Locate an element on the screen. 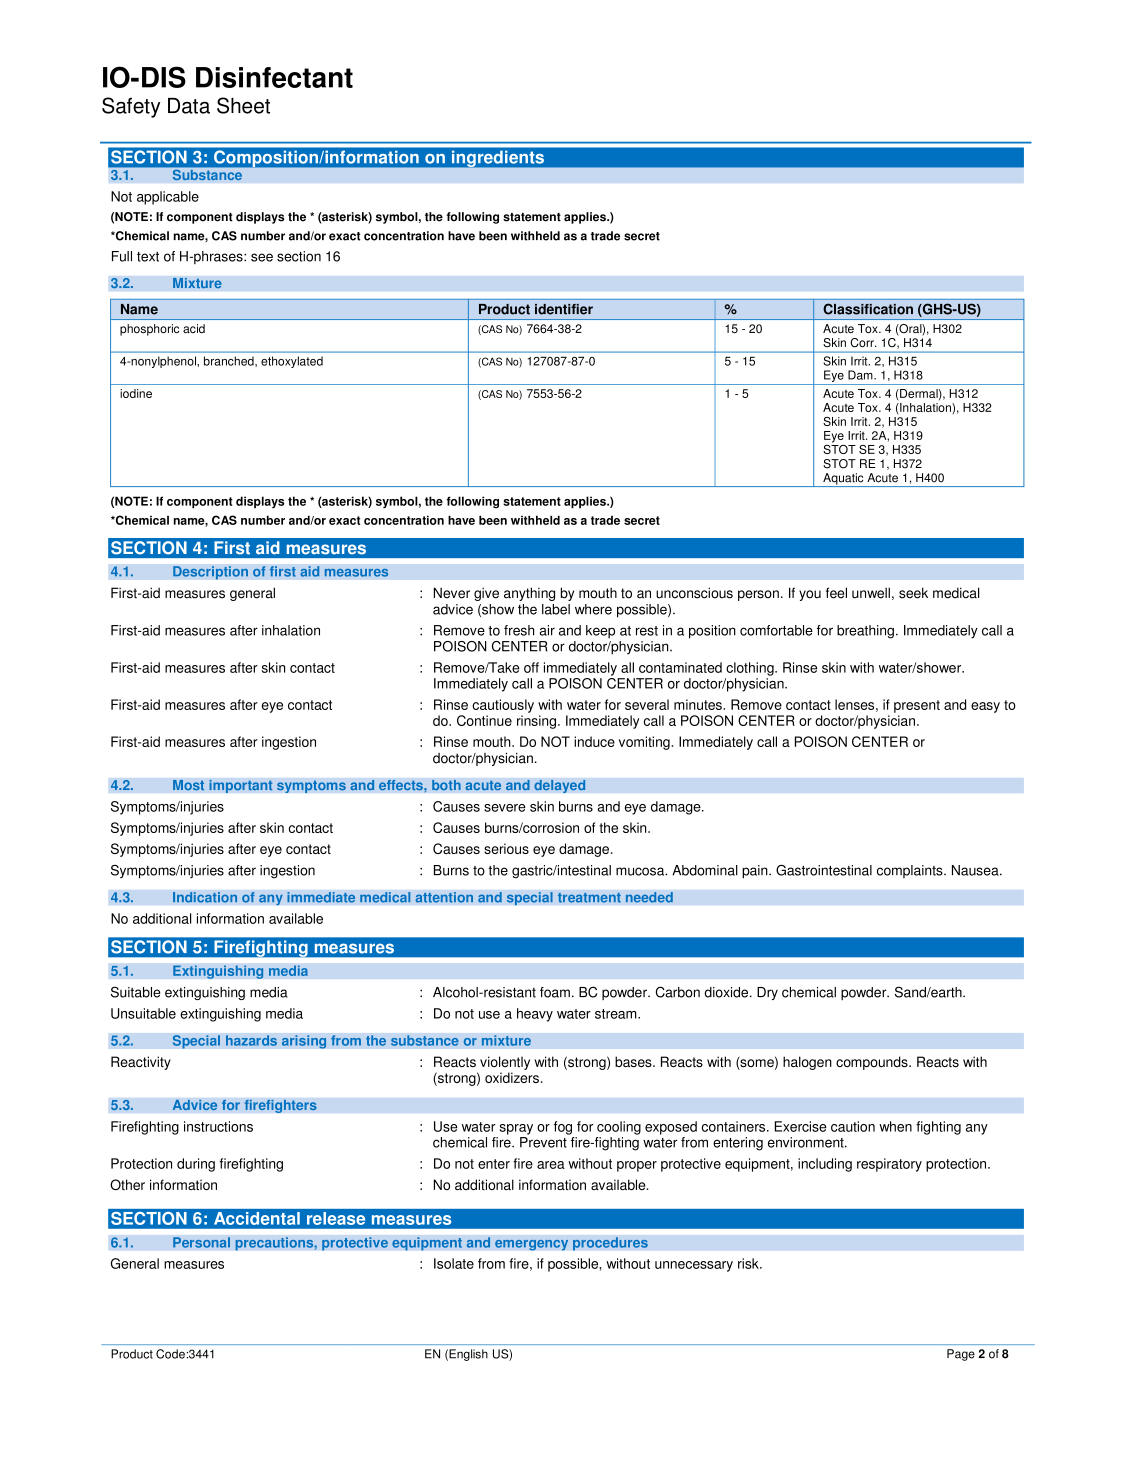  Sheet is located at coordinates (243, 105).
